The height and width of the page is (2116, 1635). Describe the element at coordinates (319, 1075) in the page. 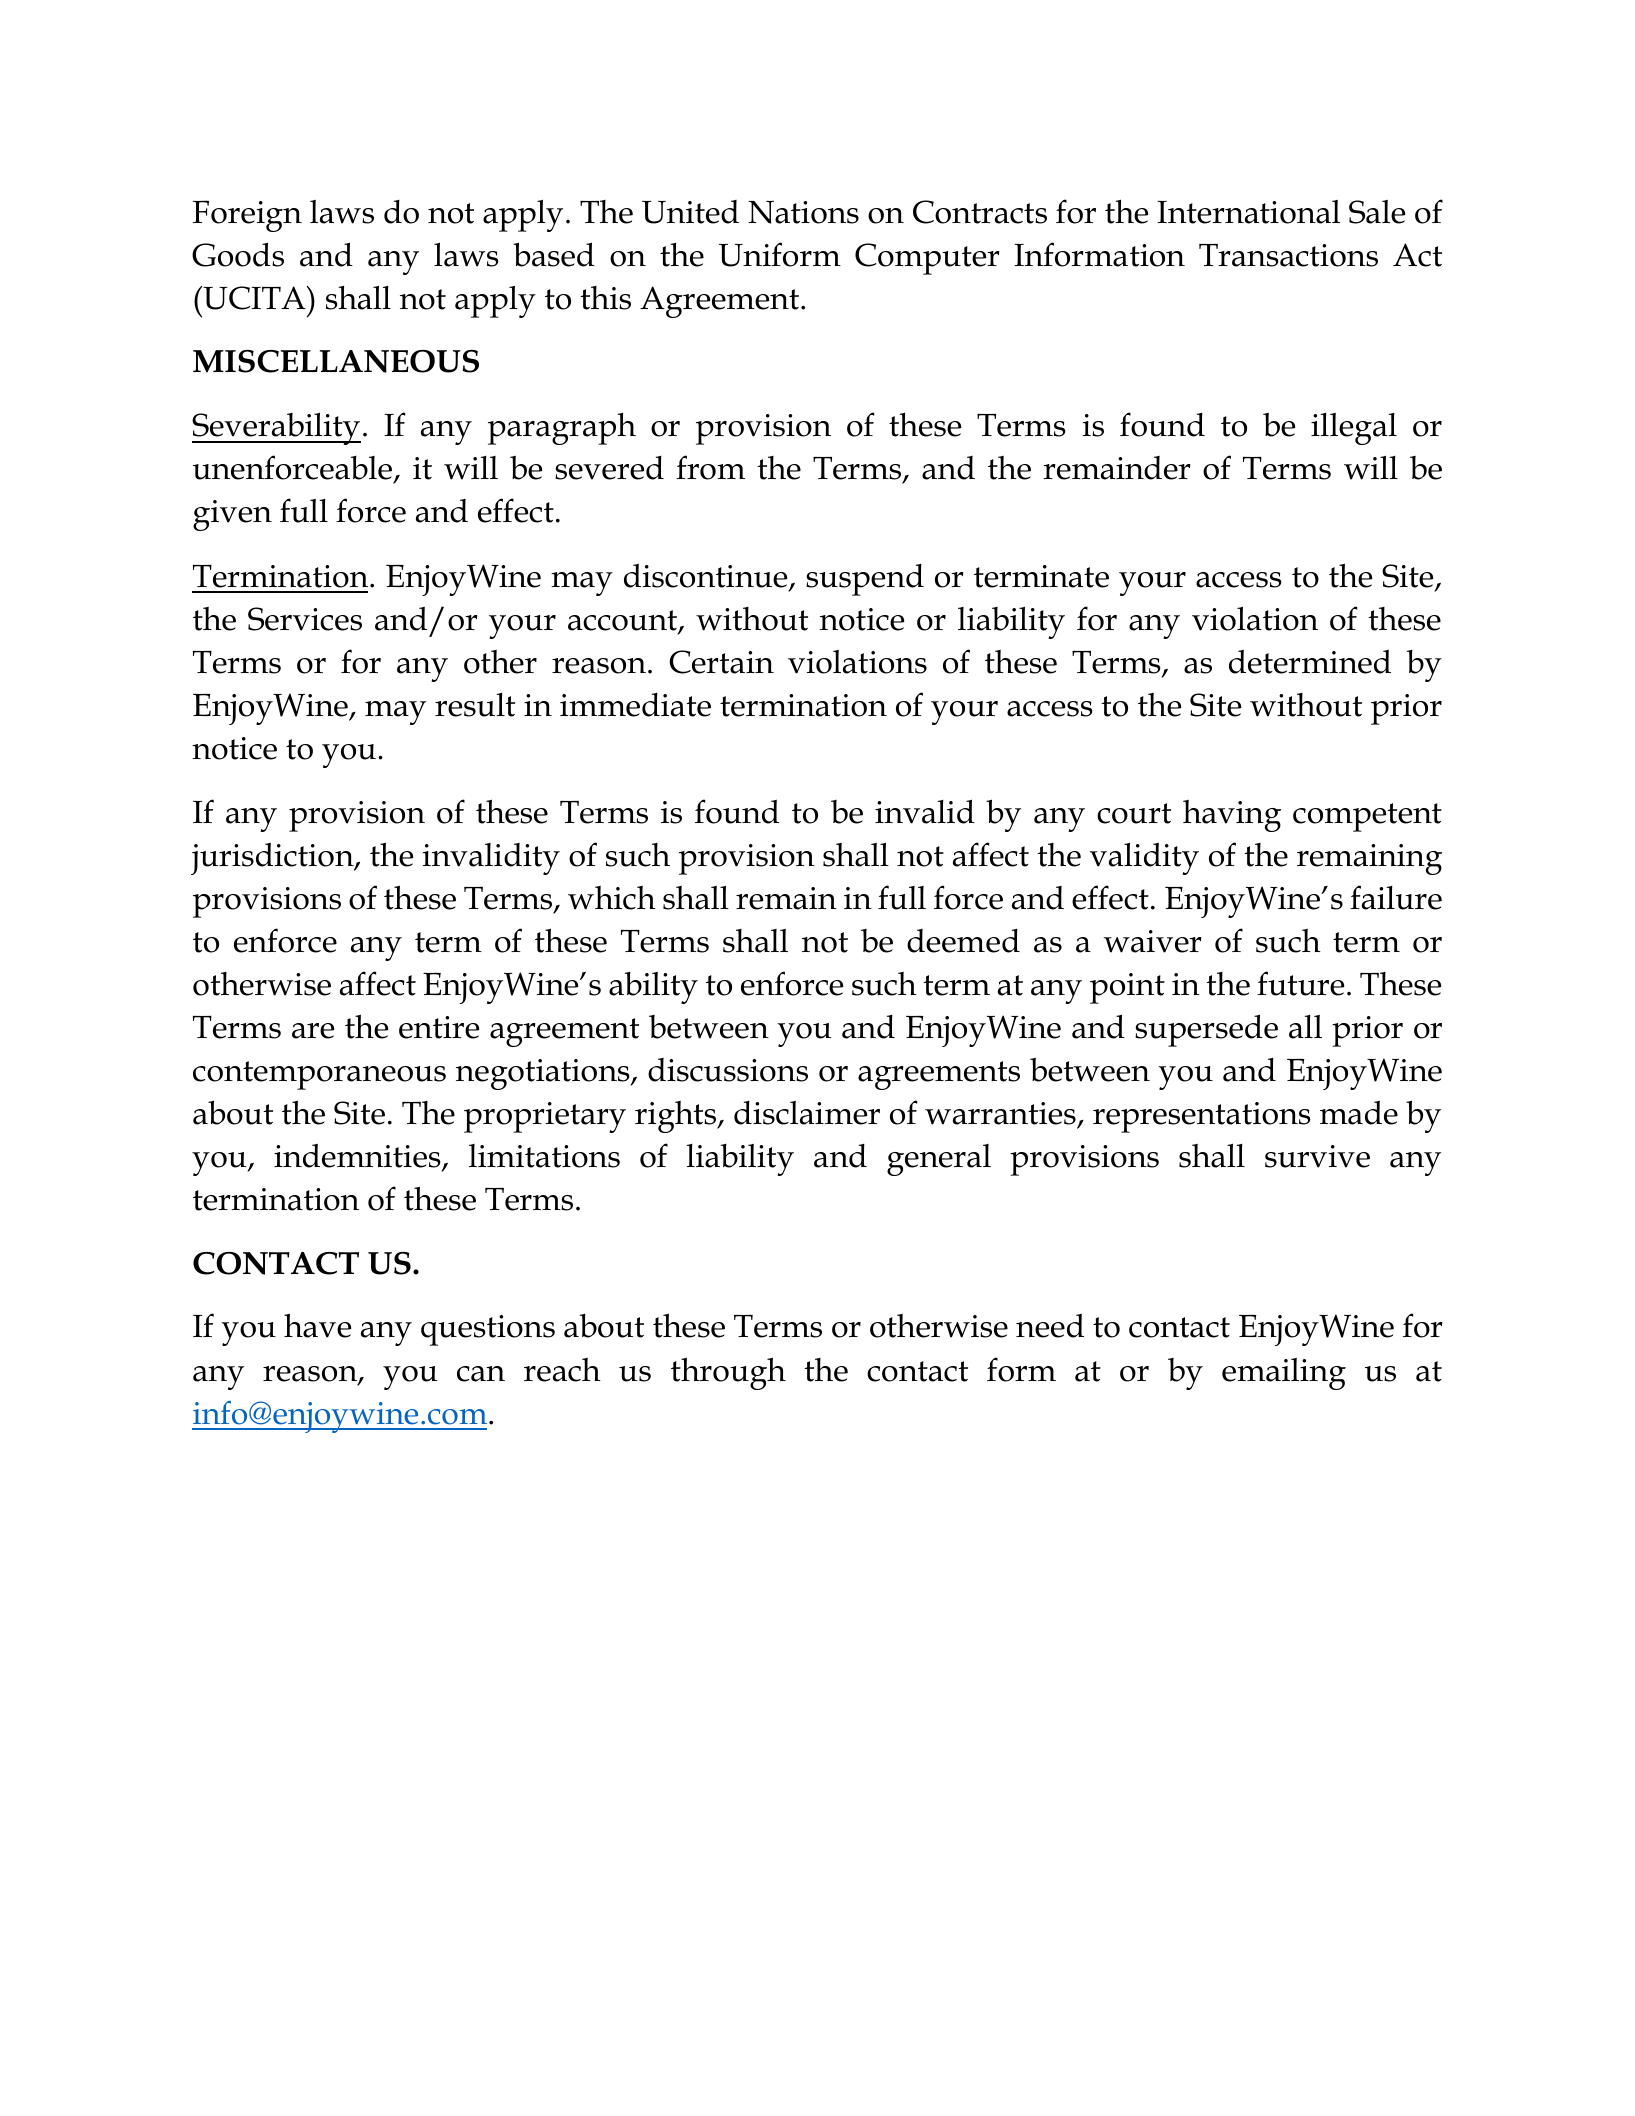

I see `contemporaneous` at that location.
